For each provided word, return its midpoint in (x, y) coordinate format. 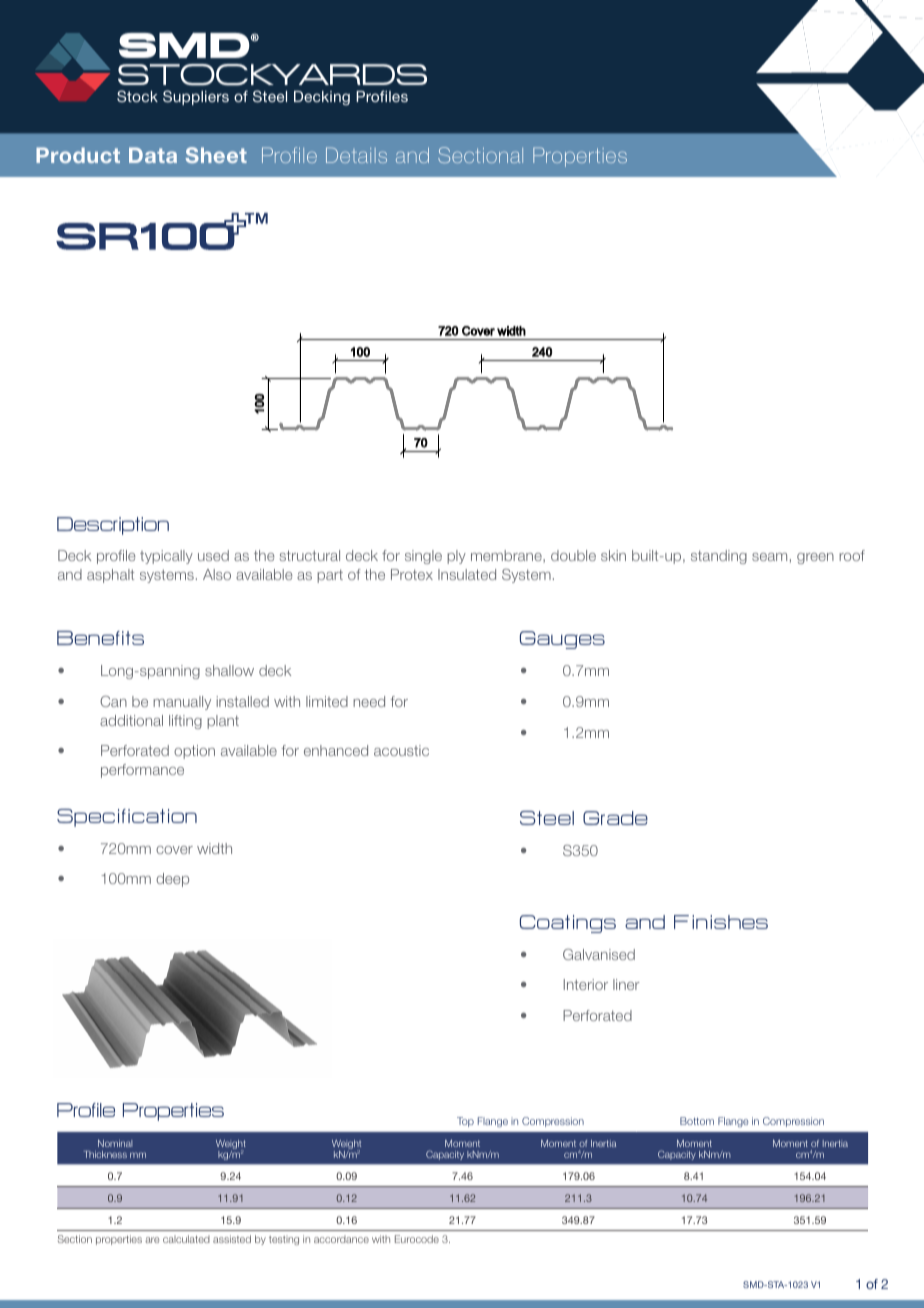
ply (456, 557)
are (152, 1240)
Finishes (721, 922)
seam (769, 557)
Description (113, 526)
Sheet (216, 155)
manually (182, 703)
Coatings (568, 924)
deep (172, 880)
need (369, 701)
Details (356, 155)
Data (153, 155)
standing (719, 557)
